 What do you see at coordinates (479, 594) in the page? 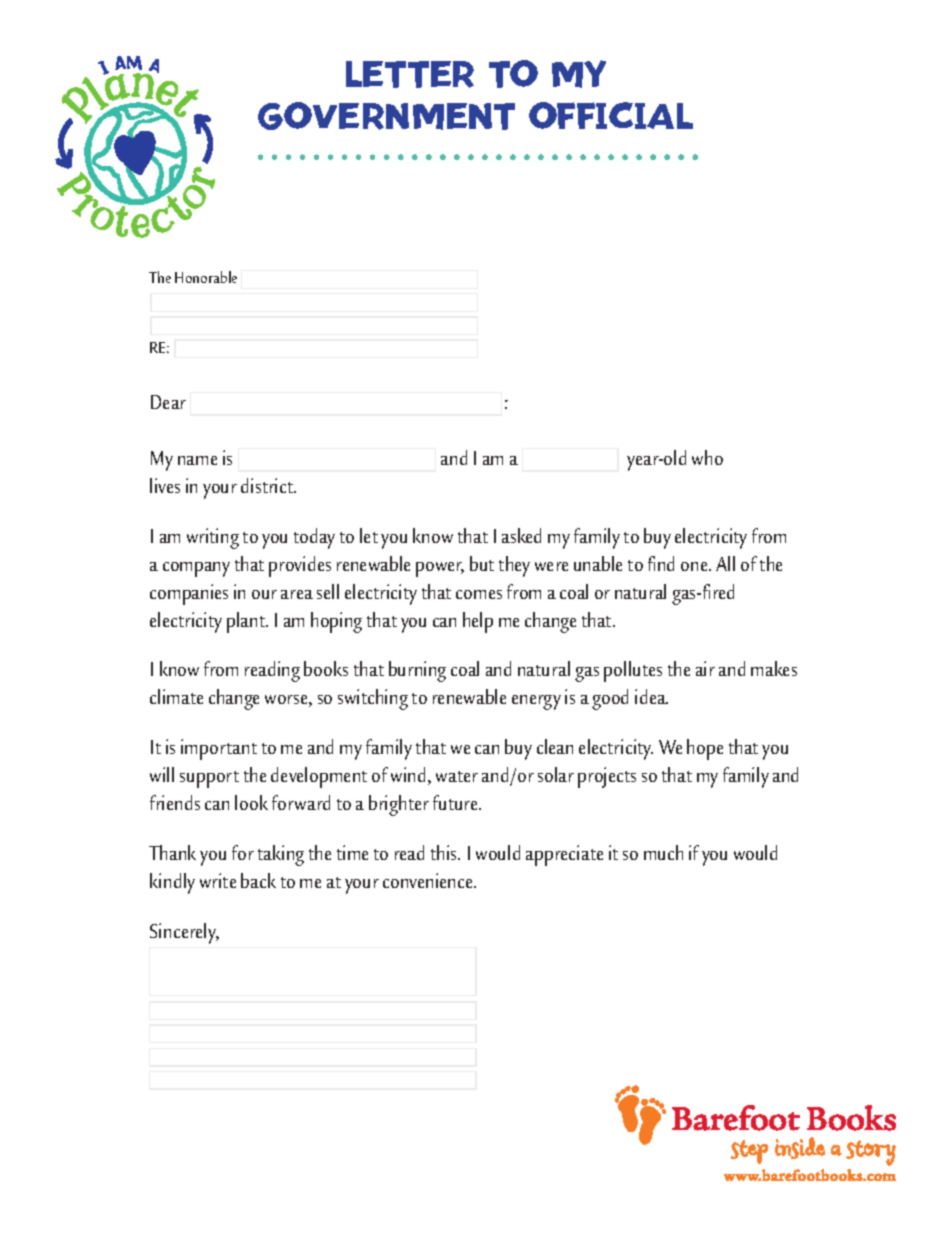
I see `comes` at bounding box center [479, 594].
